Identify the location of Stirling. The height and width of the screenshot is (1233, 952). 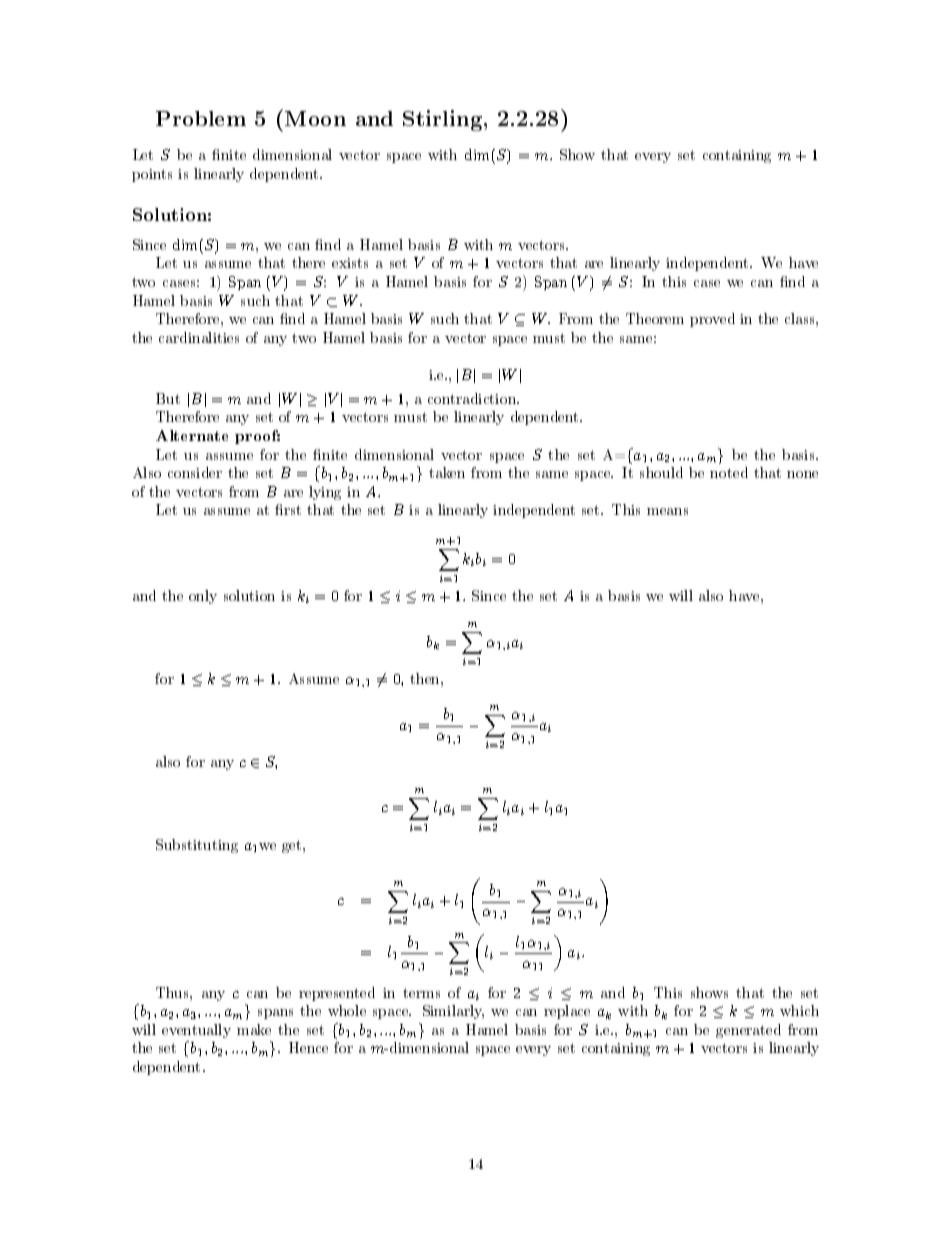
(442, 120).
